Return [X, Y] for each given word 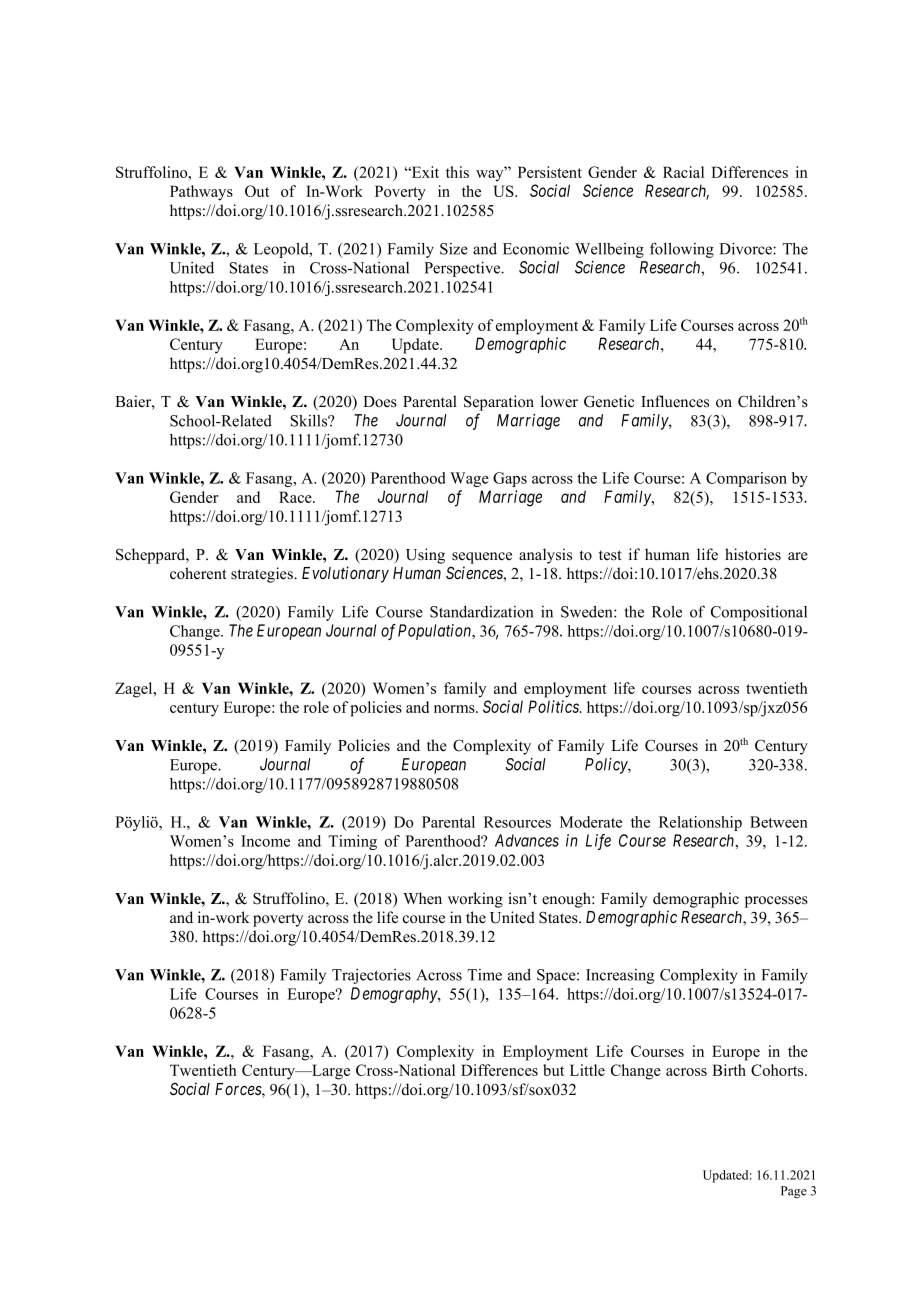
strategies [263, 575]
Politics [554, 706]
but [553, 1070]
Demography [395, 995]
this [457, 172]
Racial [683, 172]
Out [257, 191]
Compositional [759, 613]
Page [794, 1192]
